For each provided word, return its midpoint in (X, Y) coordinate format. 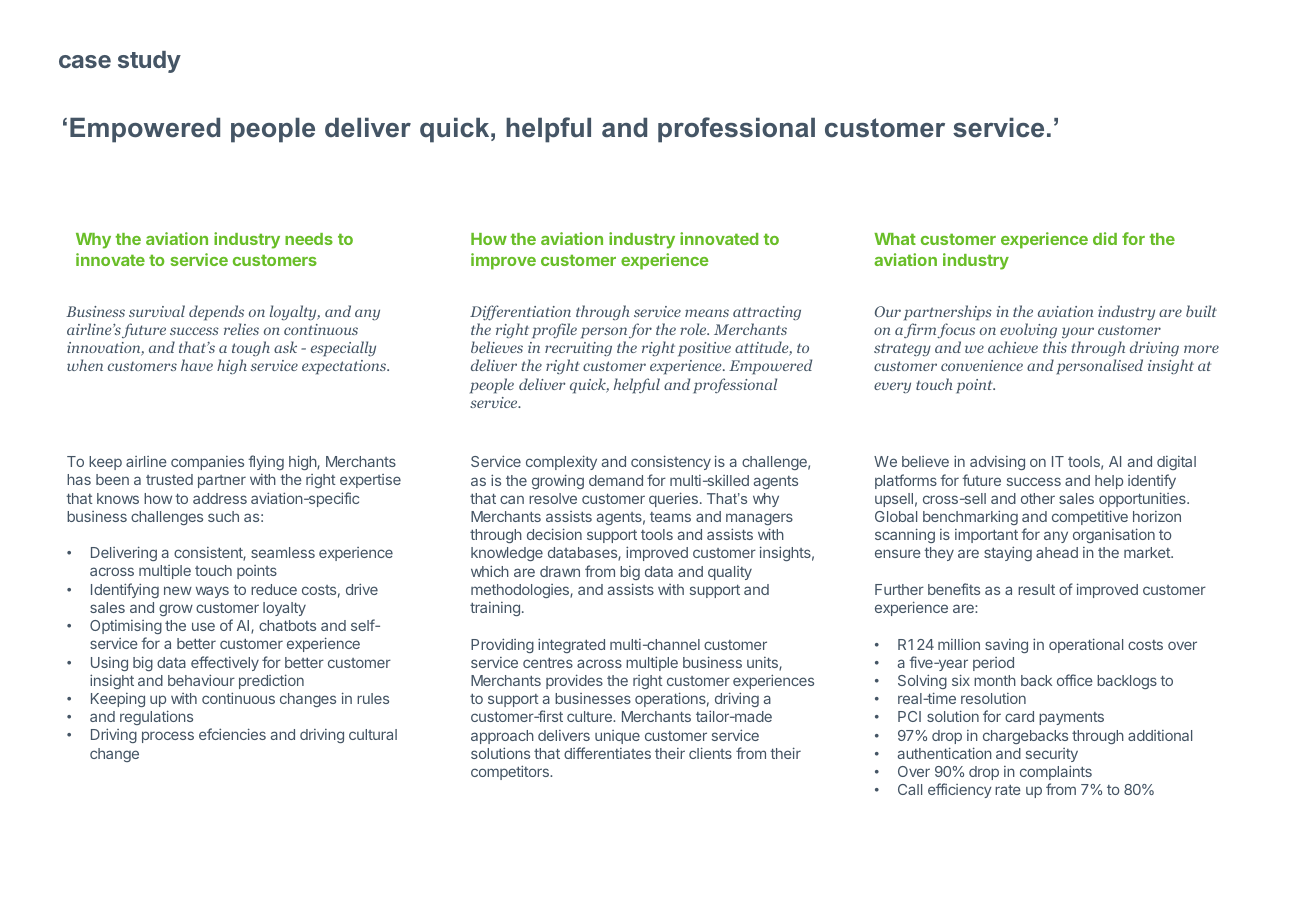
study (149, 62)
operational (1086, 645)
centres (548, 663)
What (895, 239)
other (1038, 498)
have (197, 365)
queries (673, 499)
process (168, 737)
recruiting (578, 349)
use (203, 626)
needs (309, 239)
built (1201, 311)
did (1105, 238)
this (1055, 347)
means (707, 313)
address (220, 498)
